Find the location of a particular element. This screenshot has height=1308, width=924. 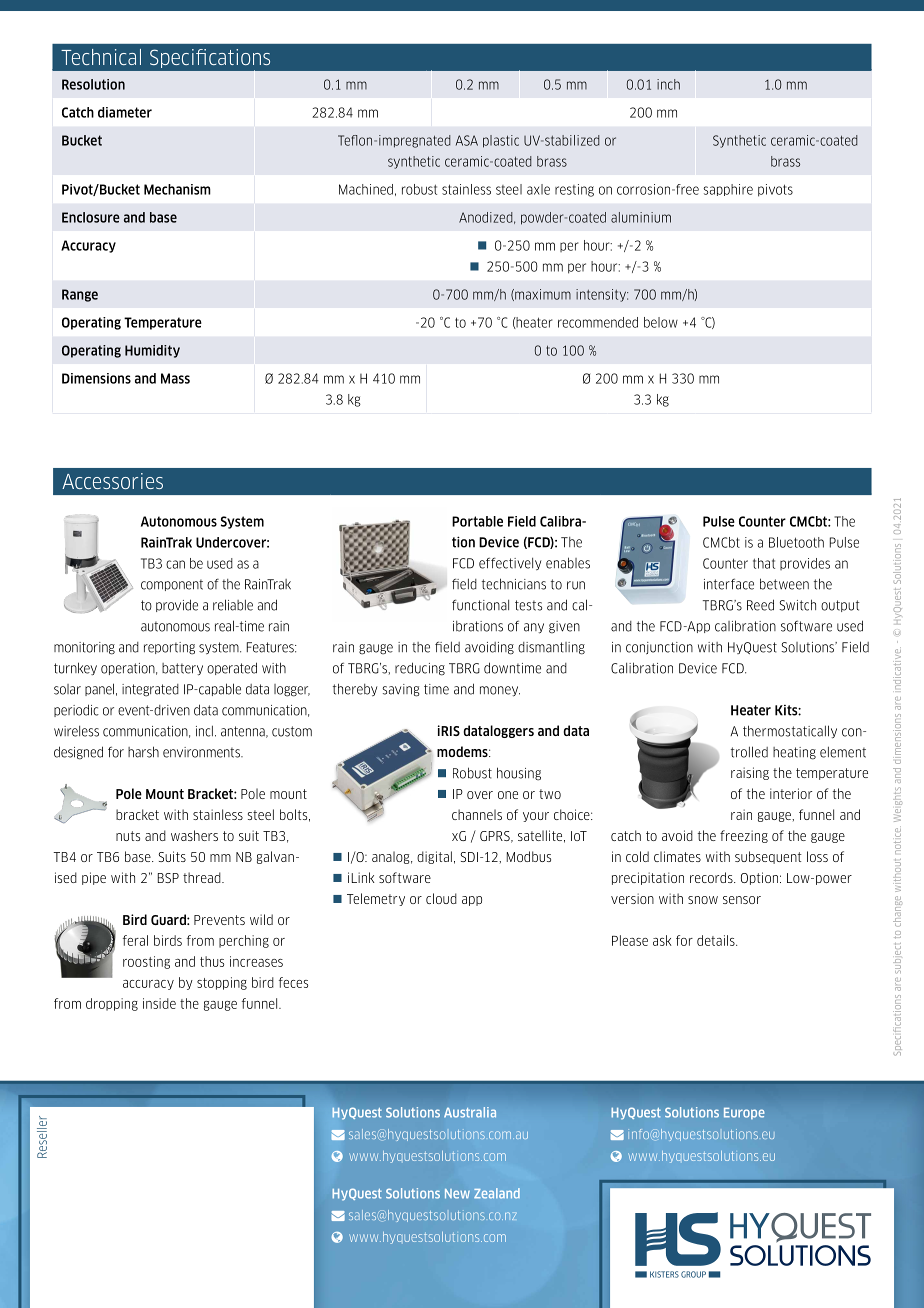

Humidity is located at coordinates (152, 351).
